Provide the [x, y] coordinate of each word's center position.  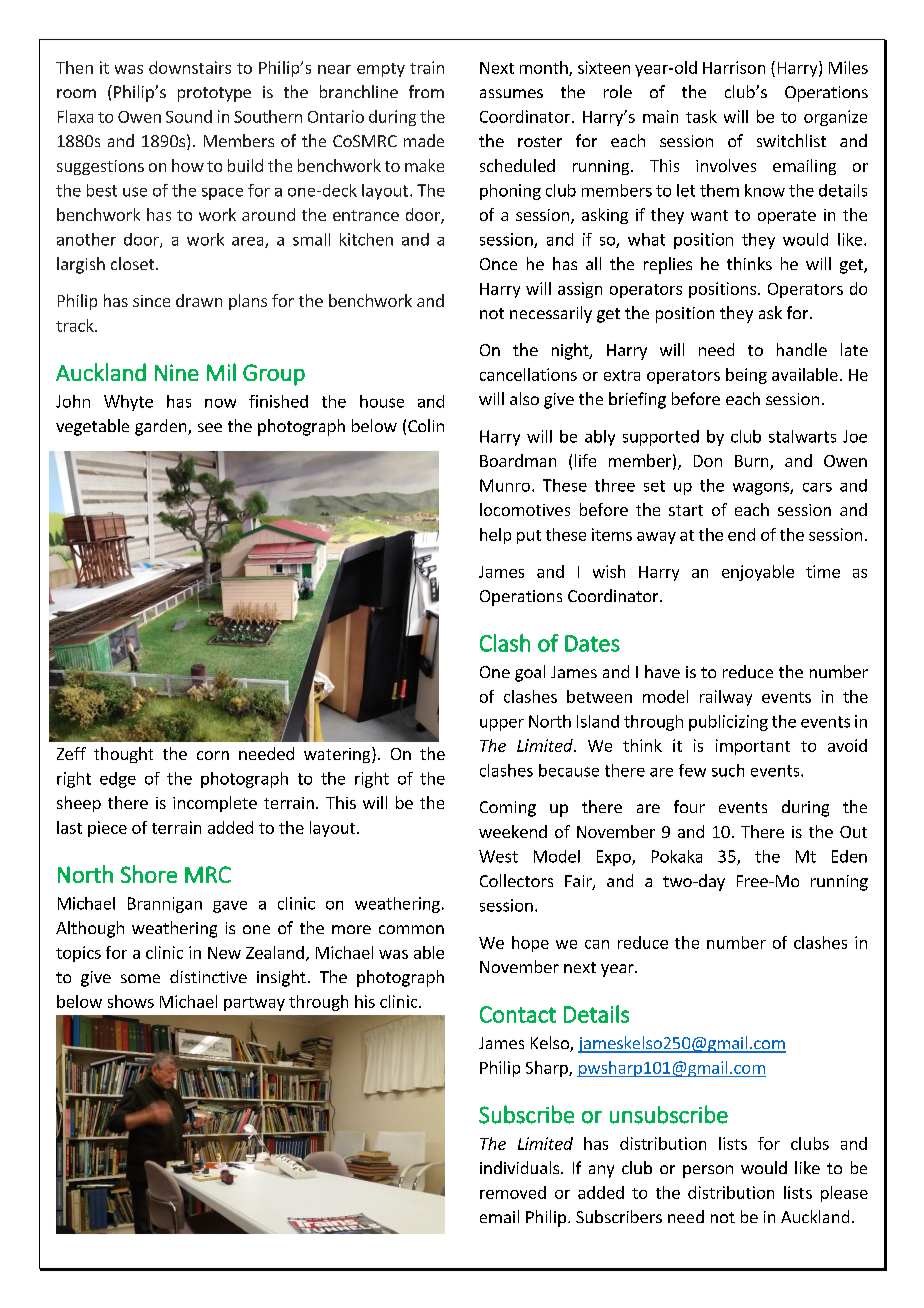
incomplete [215, 804]
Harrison [734, 67]
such [728, 770]
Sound [189, 116]
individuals [519, 1167]
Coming [508, 809]
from [426, 91]
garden [162, 427]
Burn [753, 462]
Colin [426, 425]
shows [131, 1001]
